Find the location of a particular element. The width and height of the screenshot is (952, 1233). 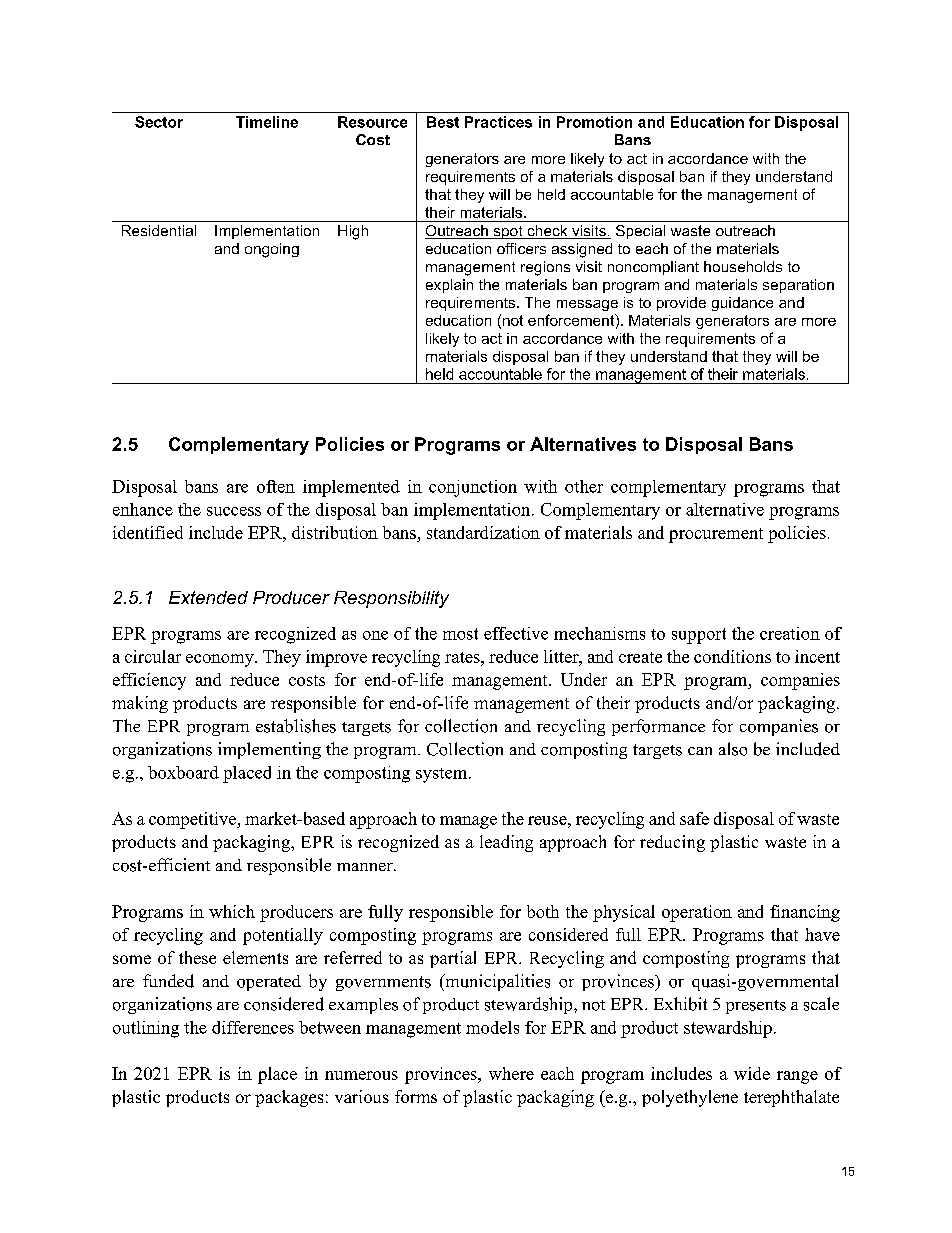

often is located at coordinates (276, 486).
